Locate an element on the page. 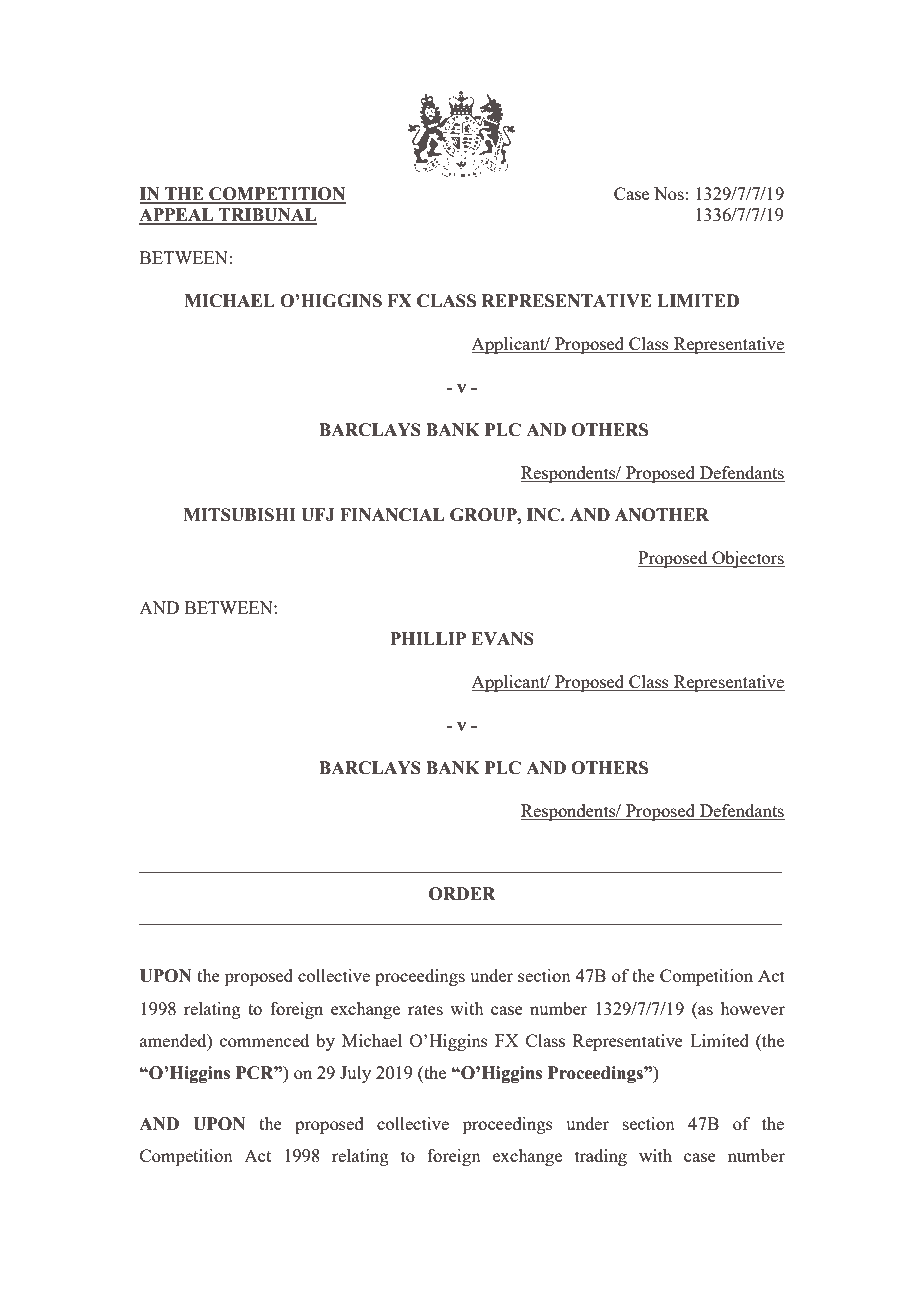 The image size is (924, 1308). ANOTHER is located at coordinates (662, 515).
